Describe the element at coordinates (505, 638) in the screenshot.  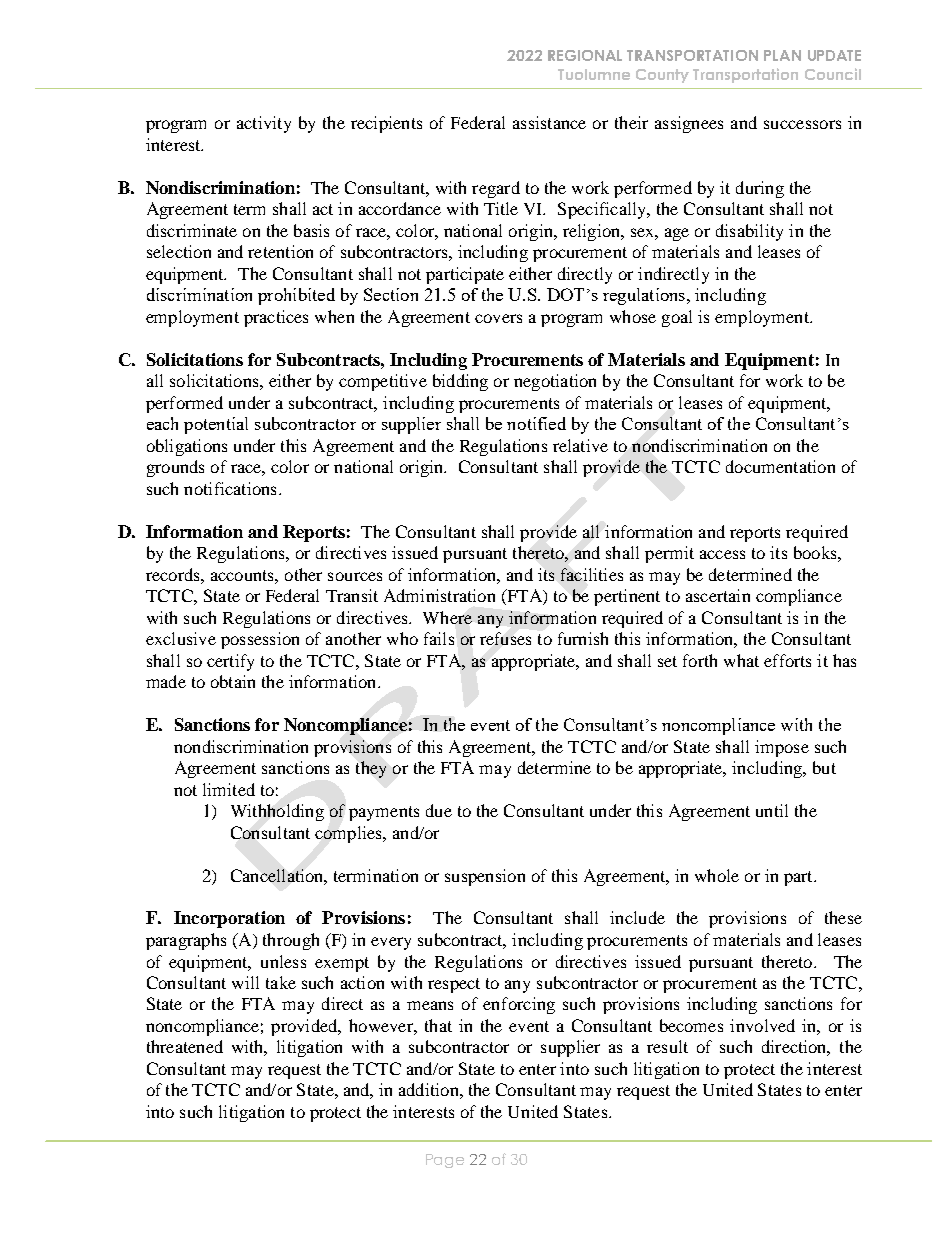
I see `refuses` at that location.
